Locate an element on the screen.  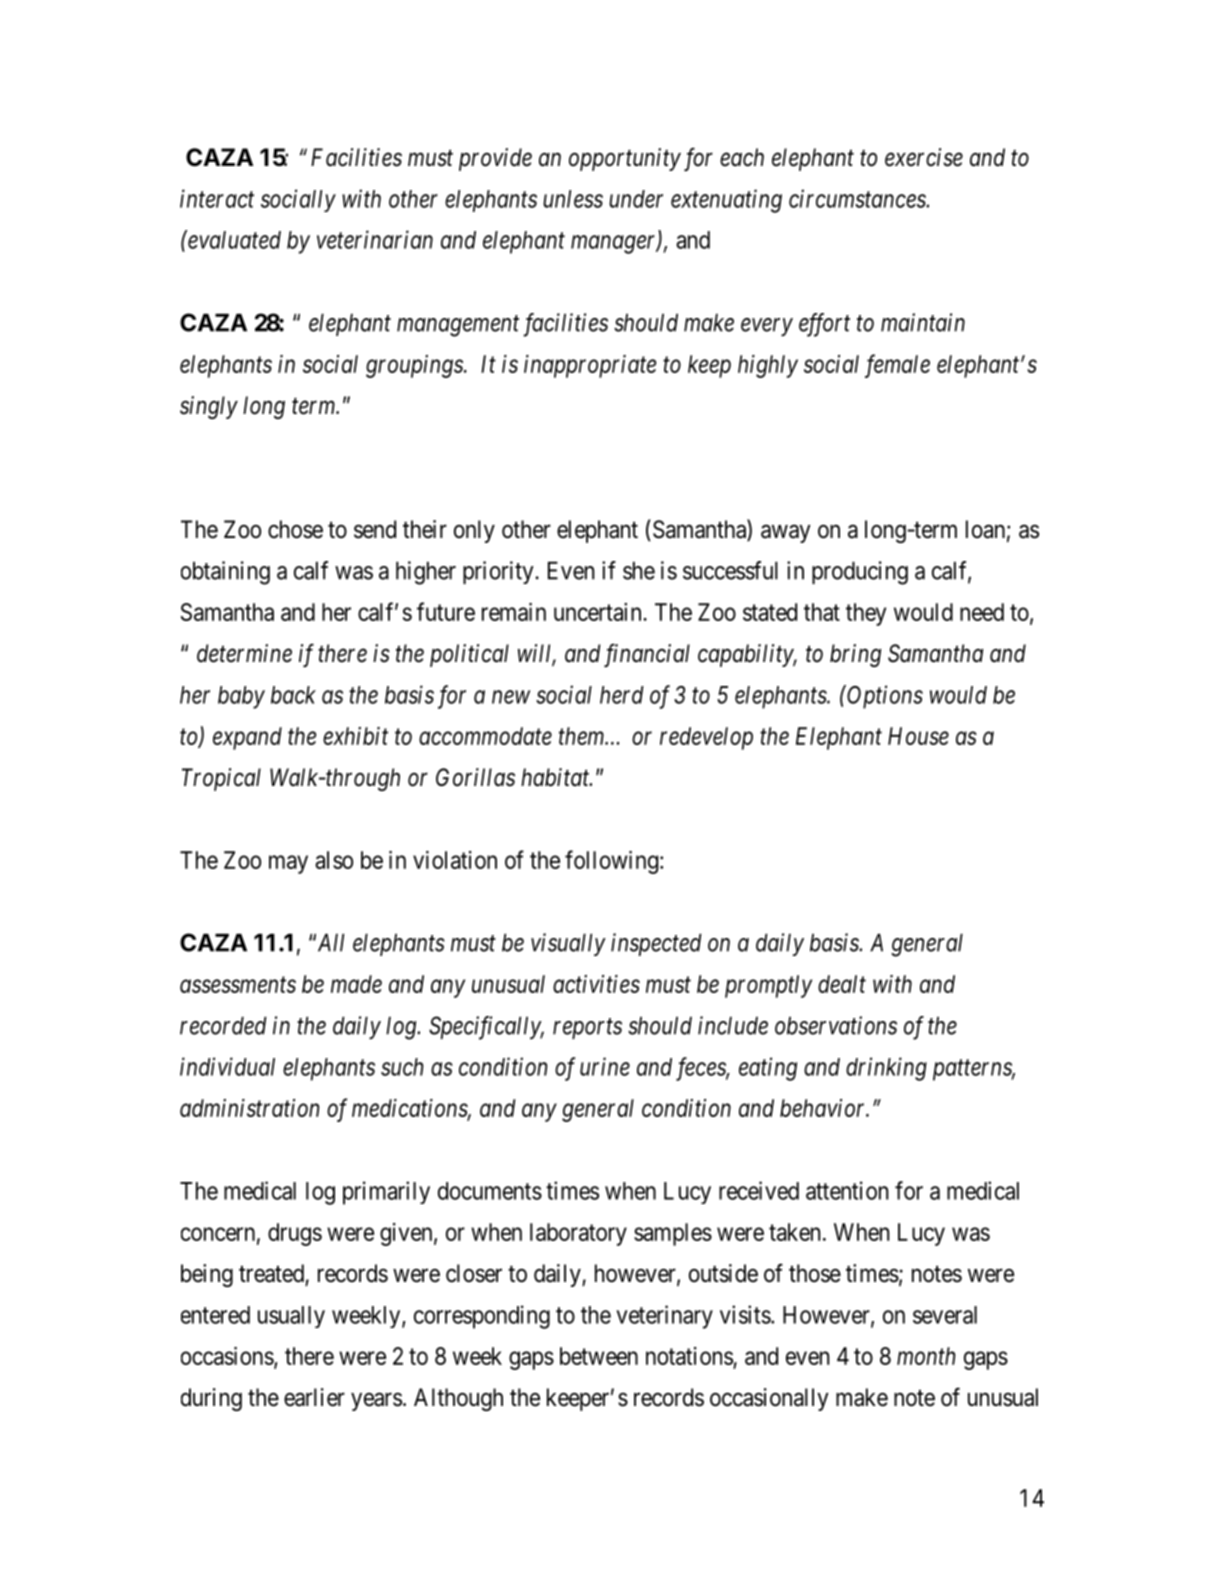
House is located at coordinates (918, 736).
